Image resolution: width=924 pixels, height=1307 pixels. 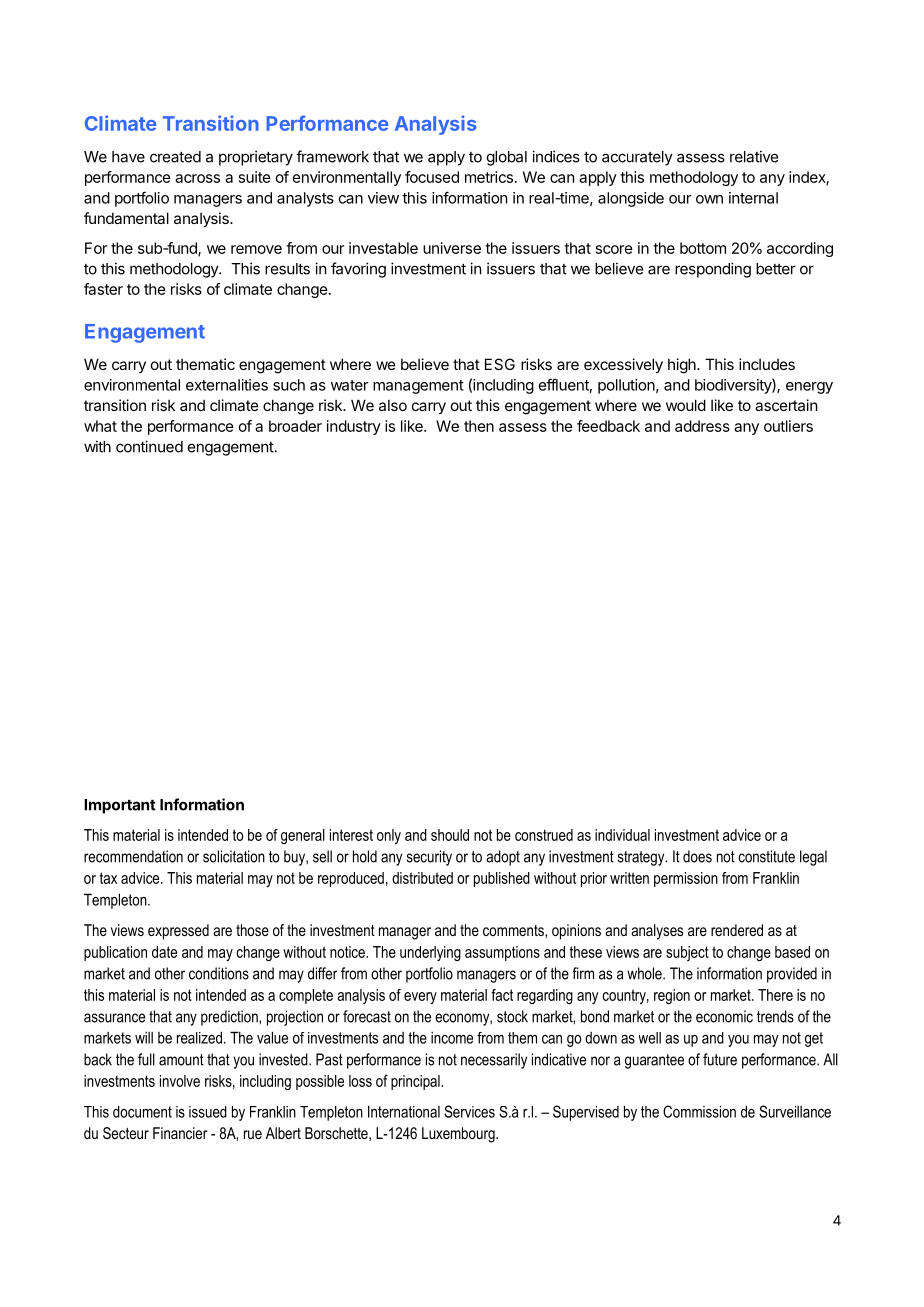 I want to click on across, so click(x=197, y=178).
